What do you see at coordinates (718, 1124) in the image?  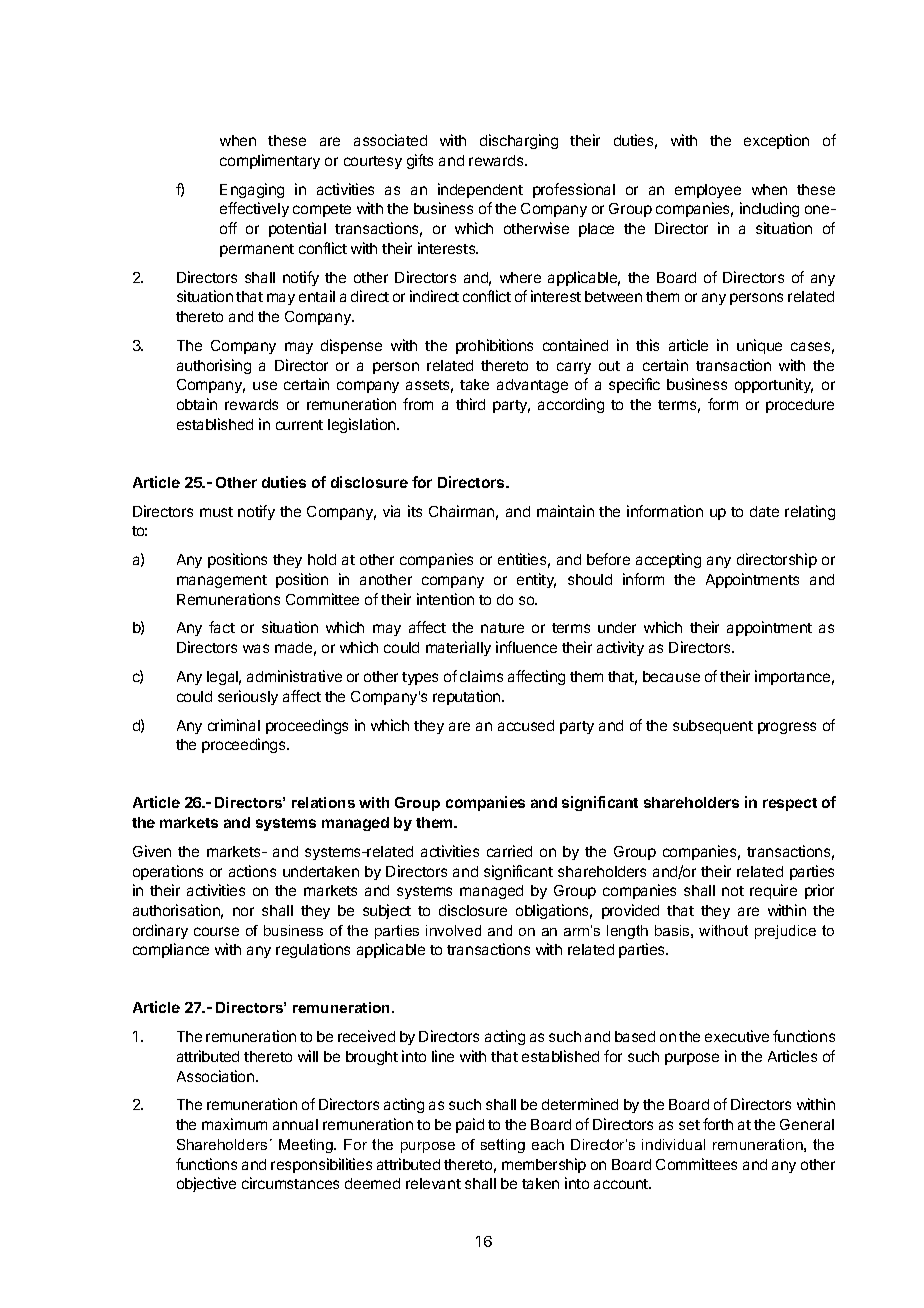 I see `forth` at bounding box center [718, 1124].
